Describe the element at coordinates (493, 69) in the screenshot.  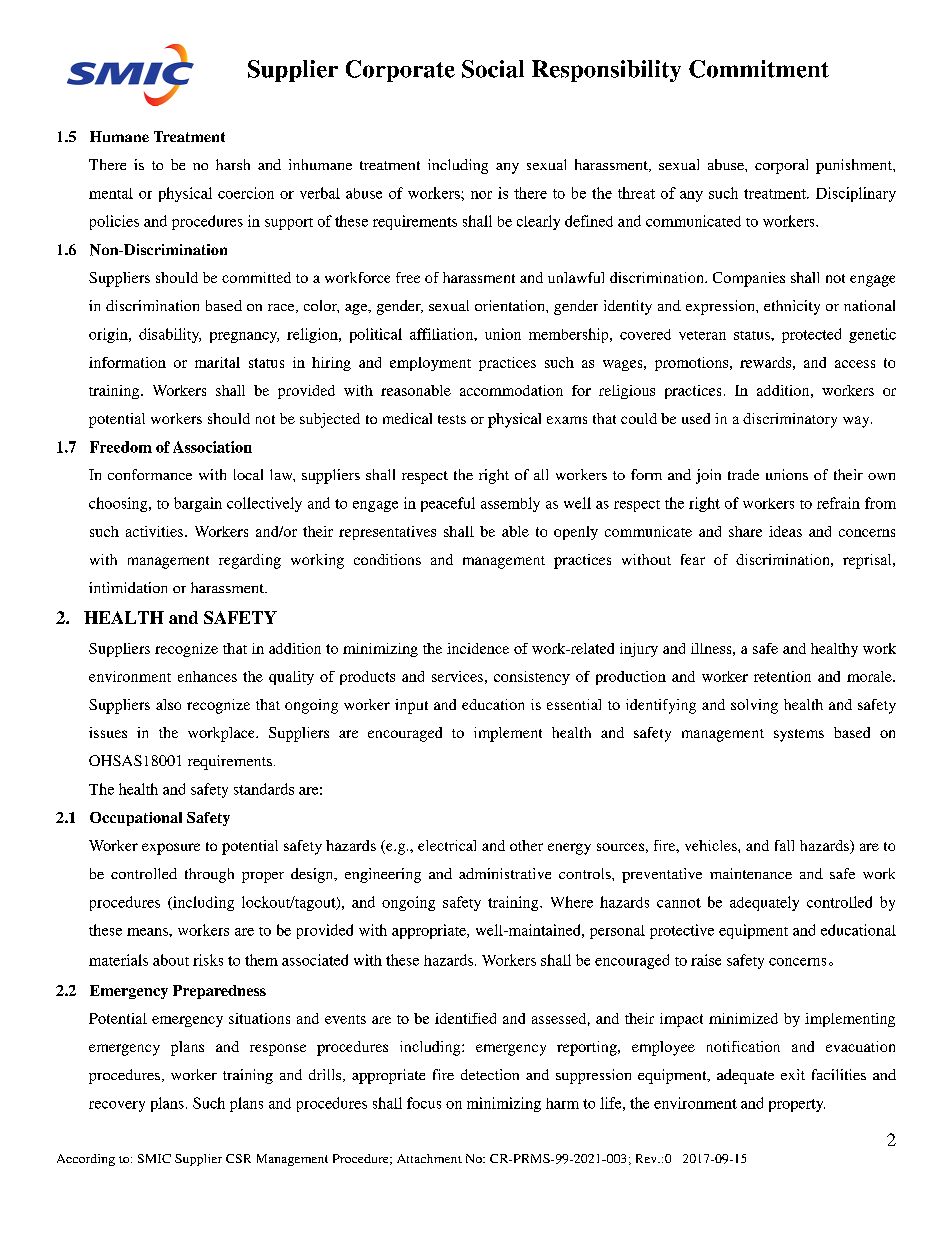
I see `Social` at that location.
